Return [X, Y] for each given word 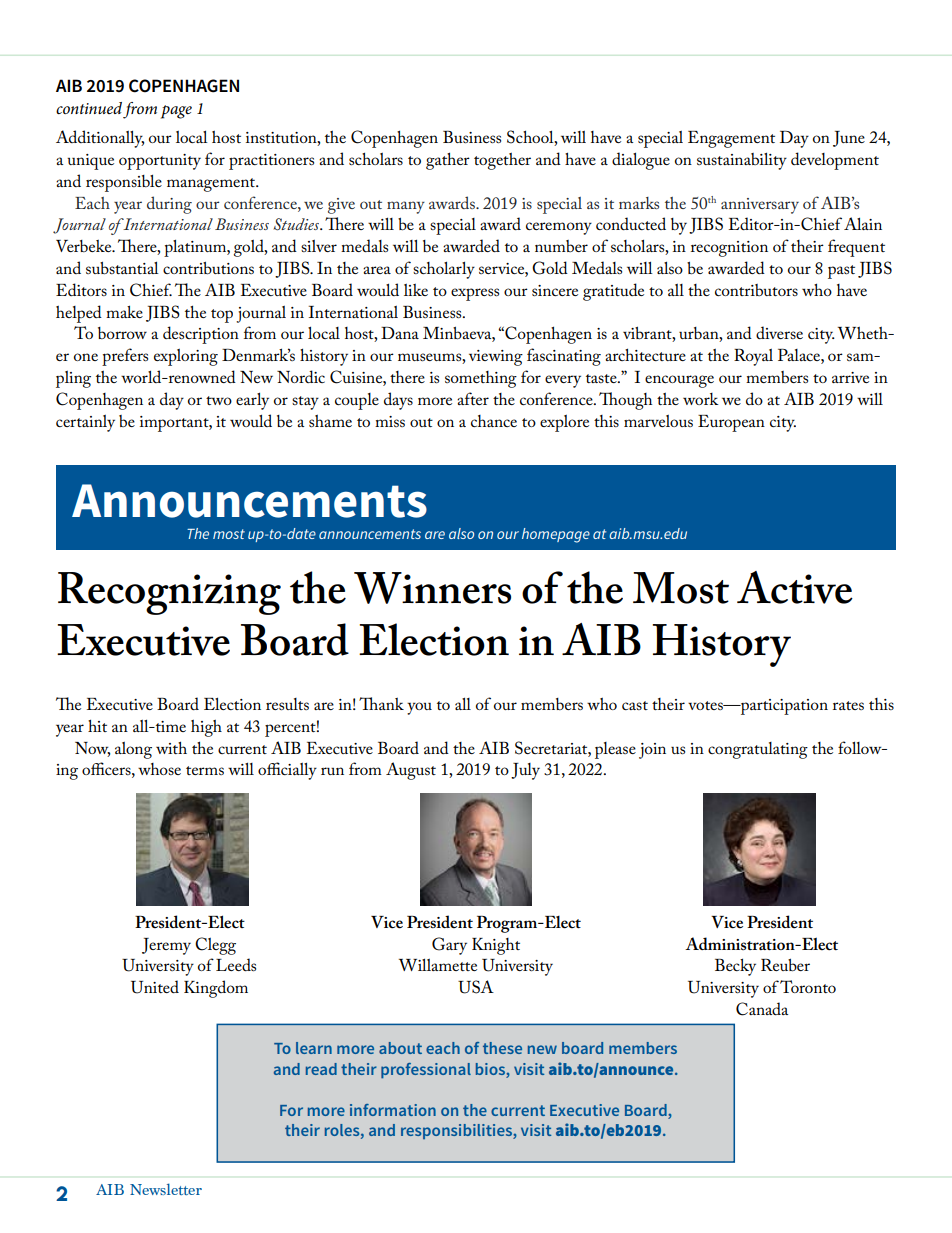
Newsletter [166, 1189]
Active [795, 587]
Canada [762, 1009]
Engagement [731, 139]
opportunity [160, 162]
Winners [432, 588]
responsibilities [457, 1131]
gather [448, 161]
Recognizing [169, 593]
